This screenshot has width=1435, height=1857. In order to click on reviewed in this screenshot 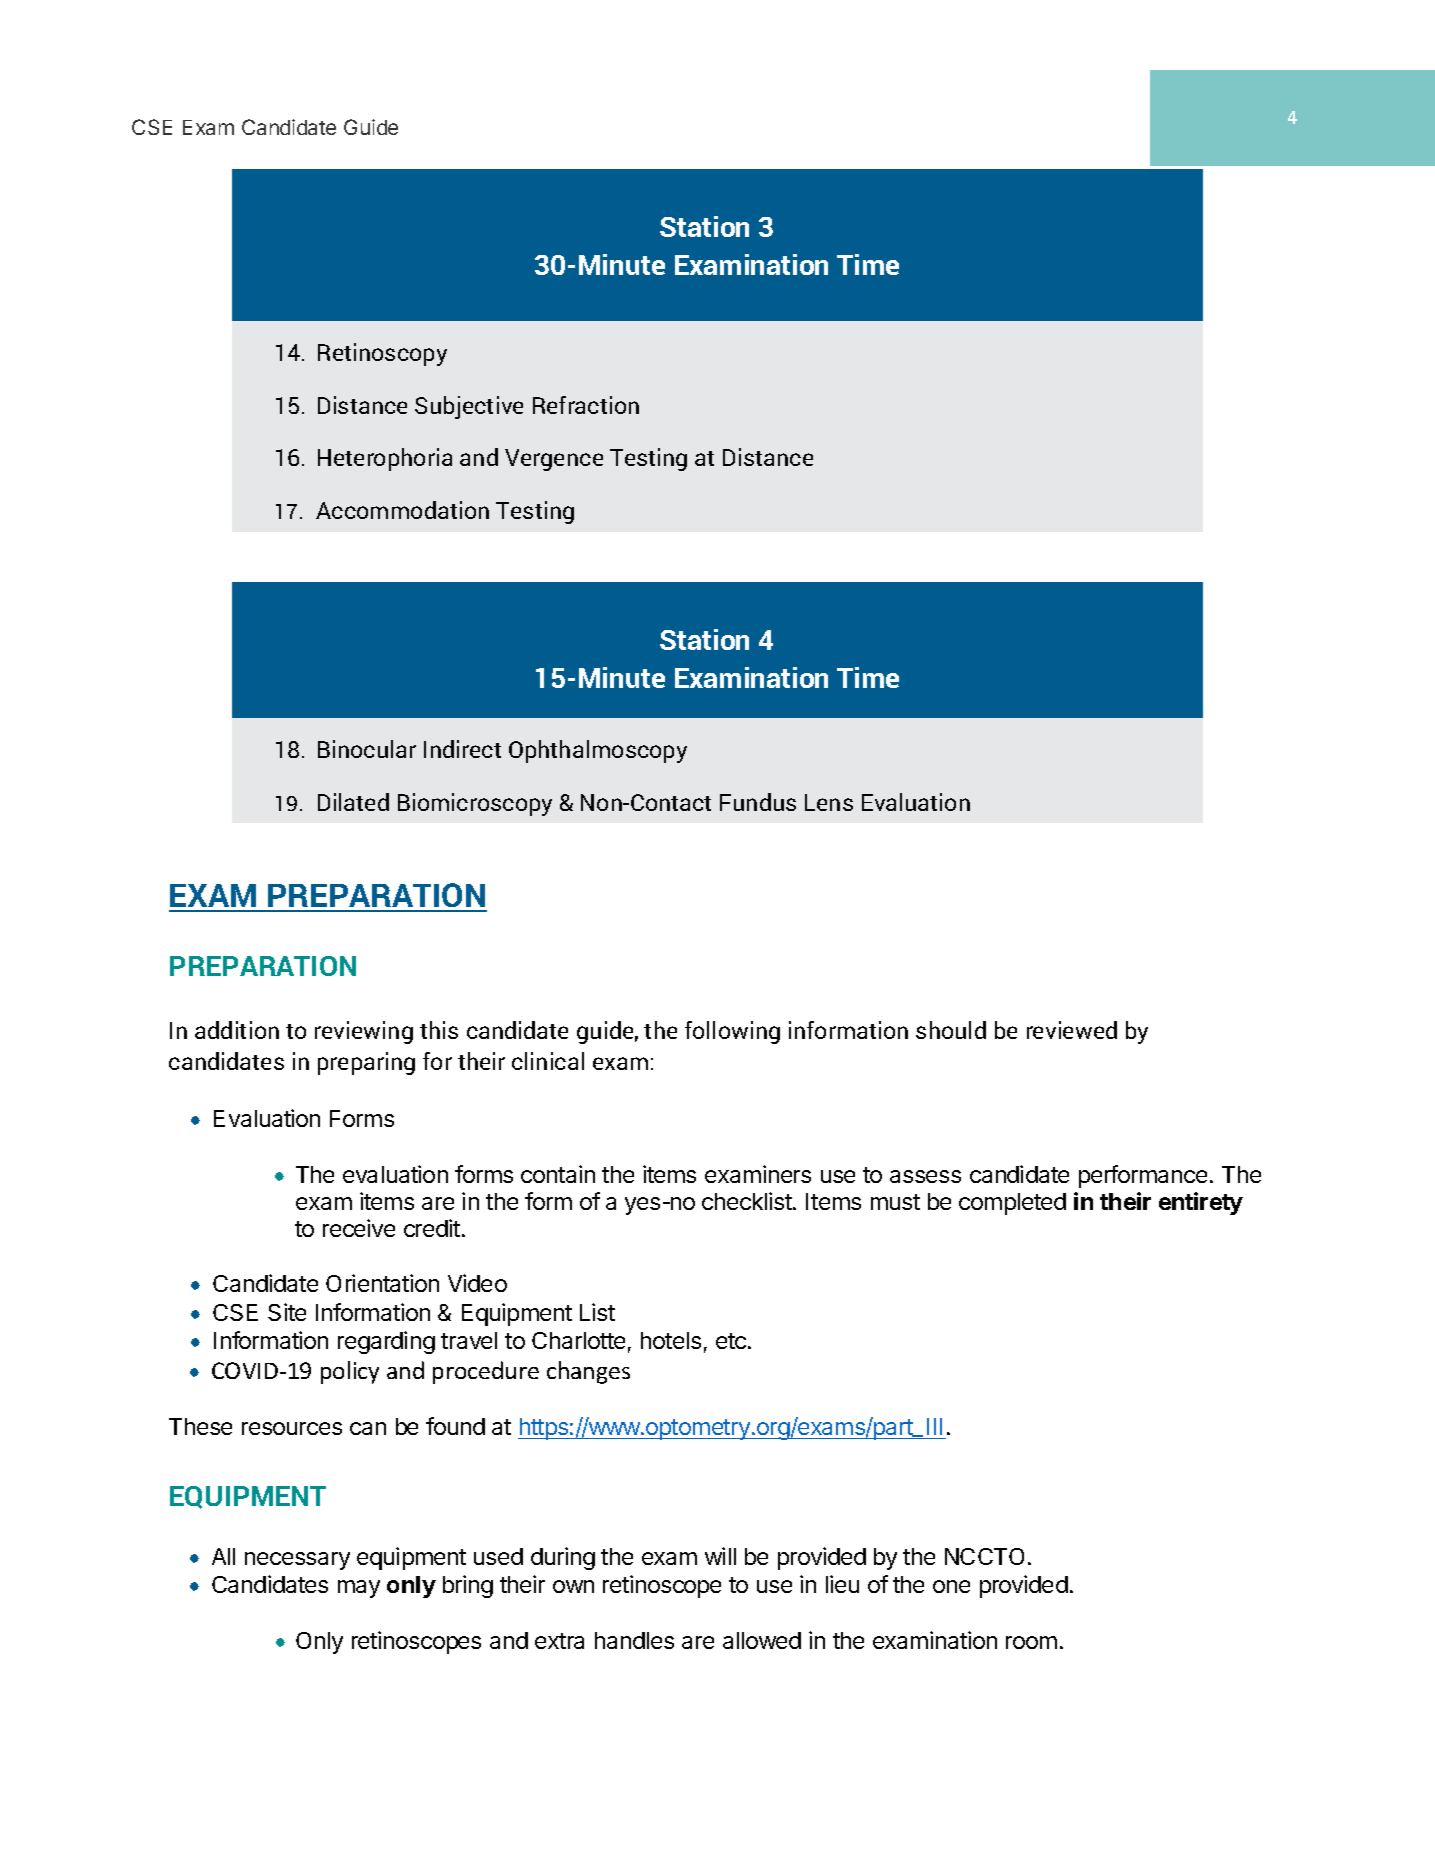, I will do `click(1072, 1030)`.
